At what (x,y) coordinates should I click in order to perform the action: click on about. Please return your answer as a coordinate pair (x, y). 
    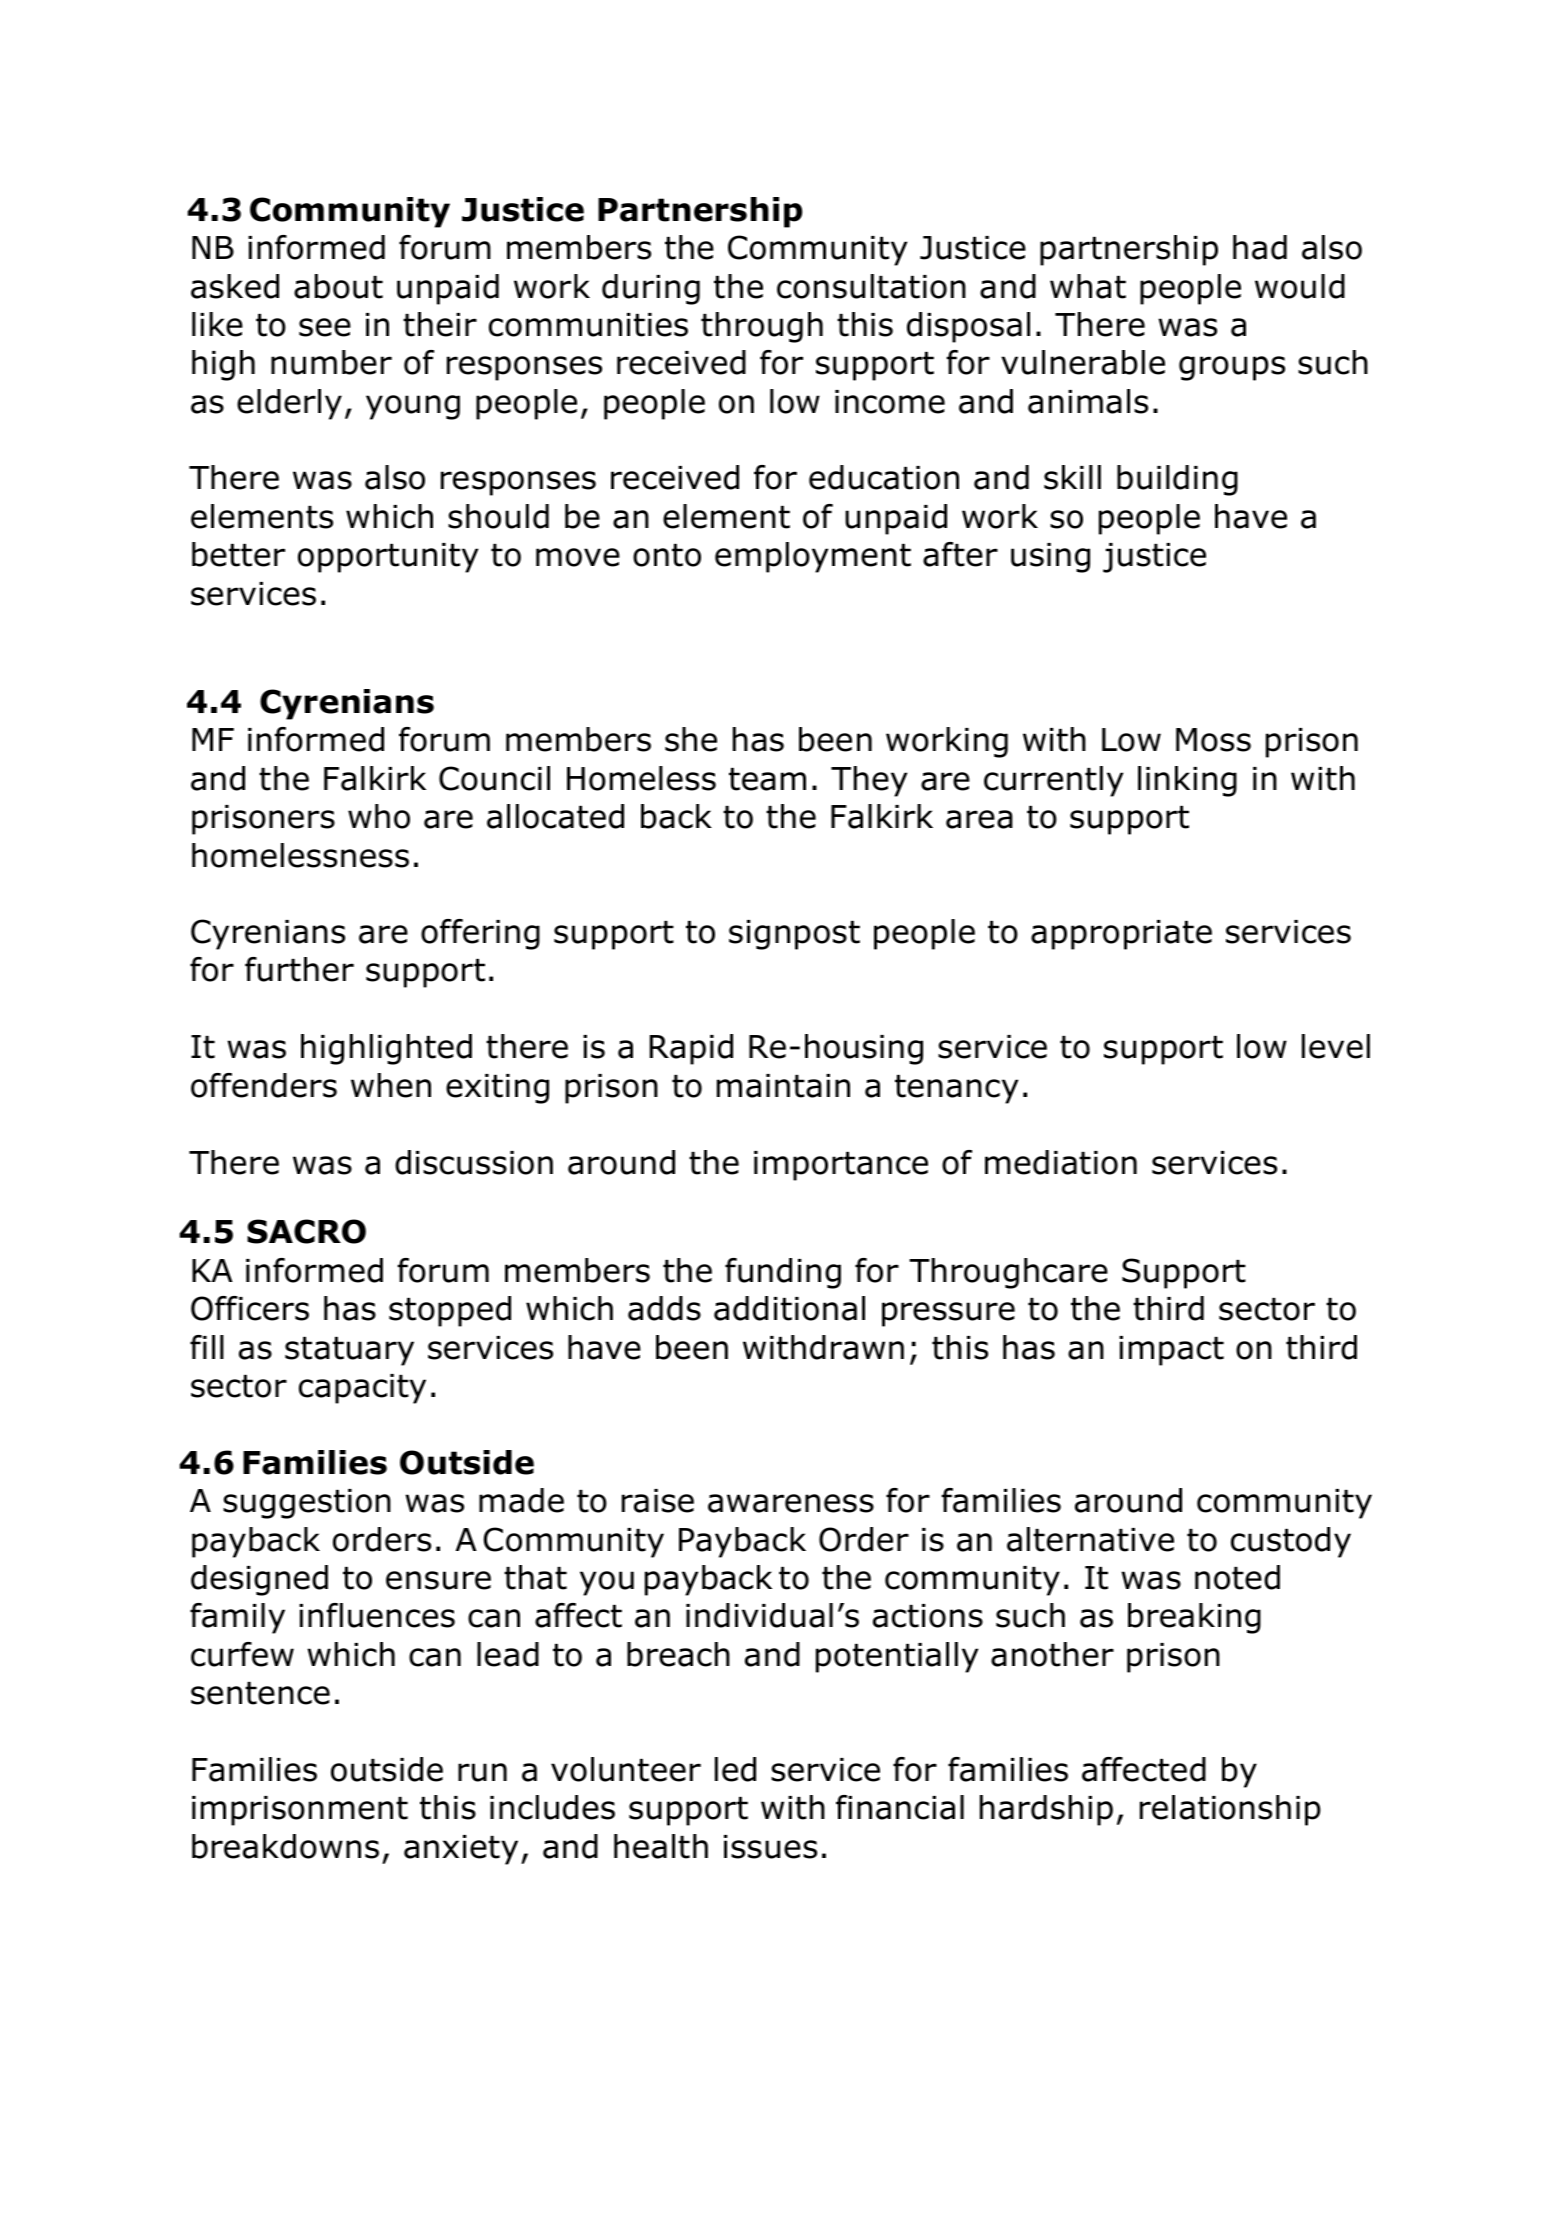
    Looking at the image, I should click on (338, 286).
